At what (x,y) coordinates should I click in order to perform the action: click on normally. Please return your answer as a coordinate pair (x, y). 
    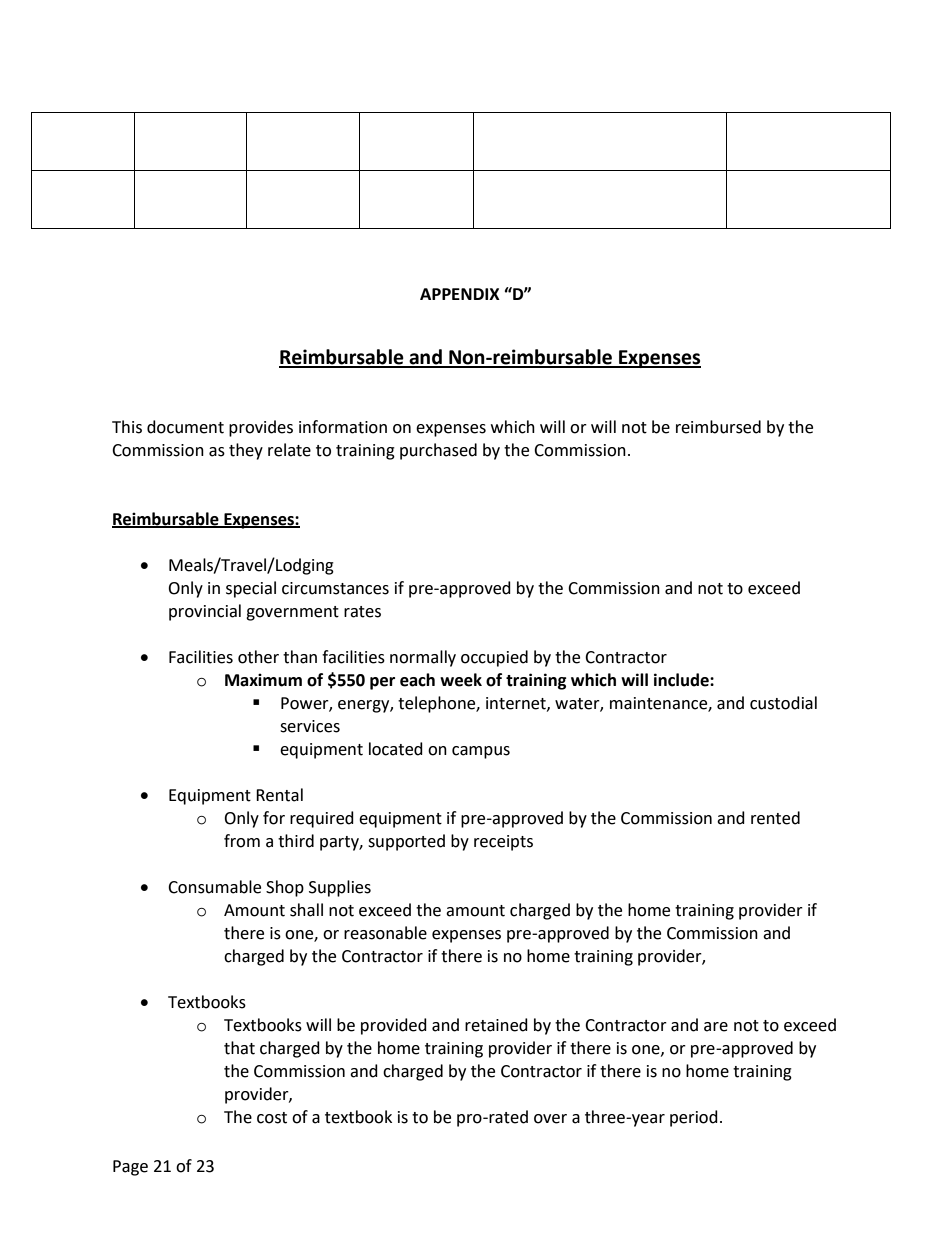
    Looking at the image, I should click on (423, 658).
